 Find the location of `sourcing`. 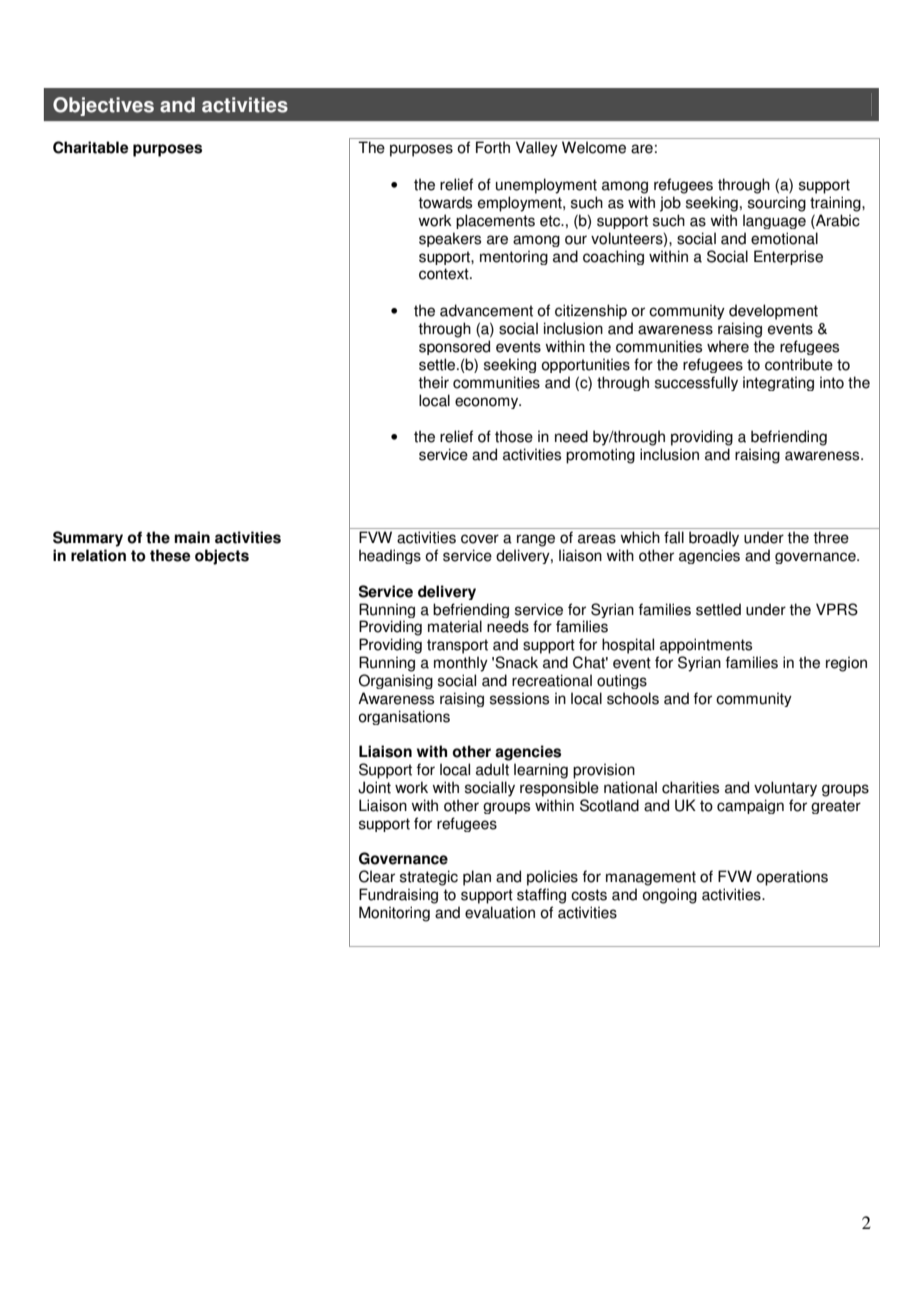

sourcing is located at coordinates (777, 204).
